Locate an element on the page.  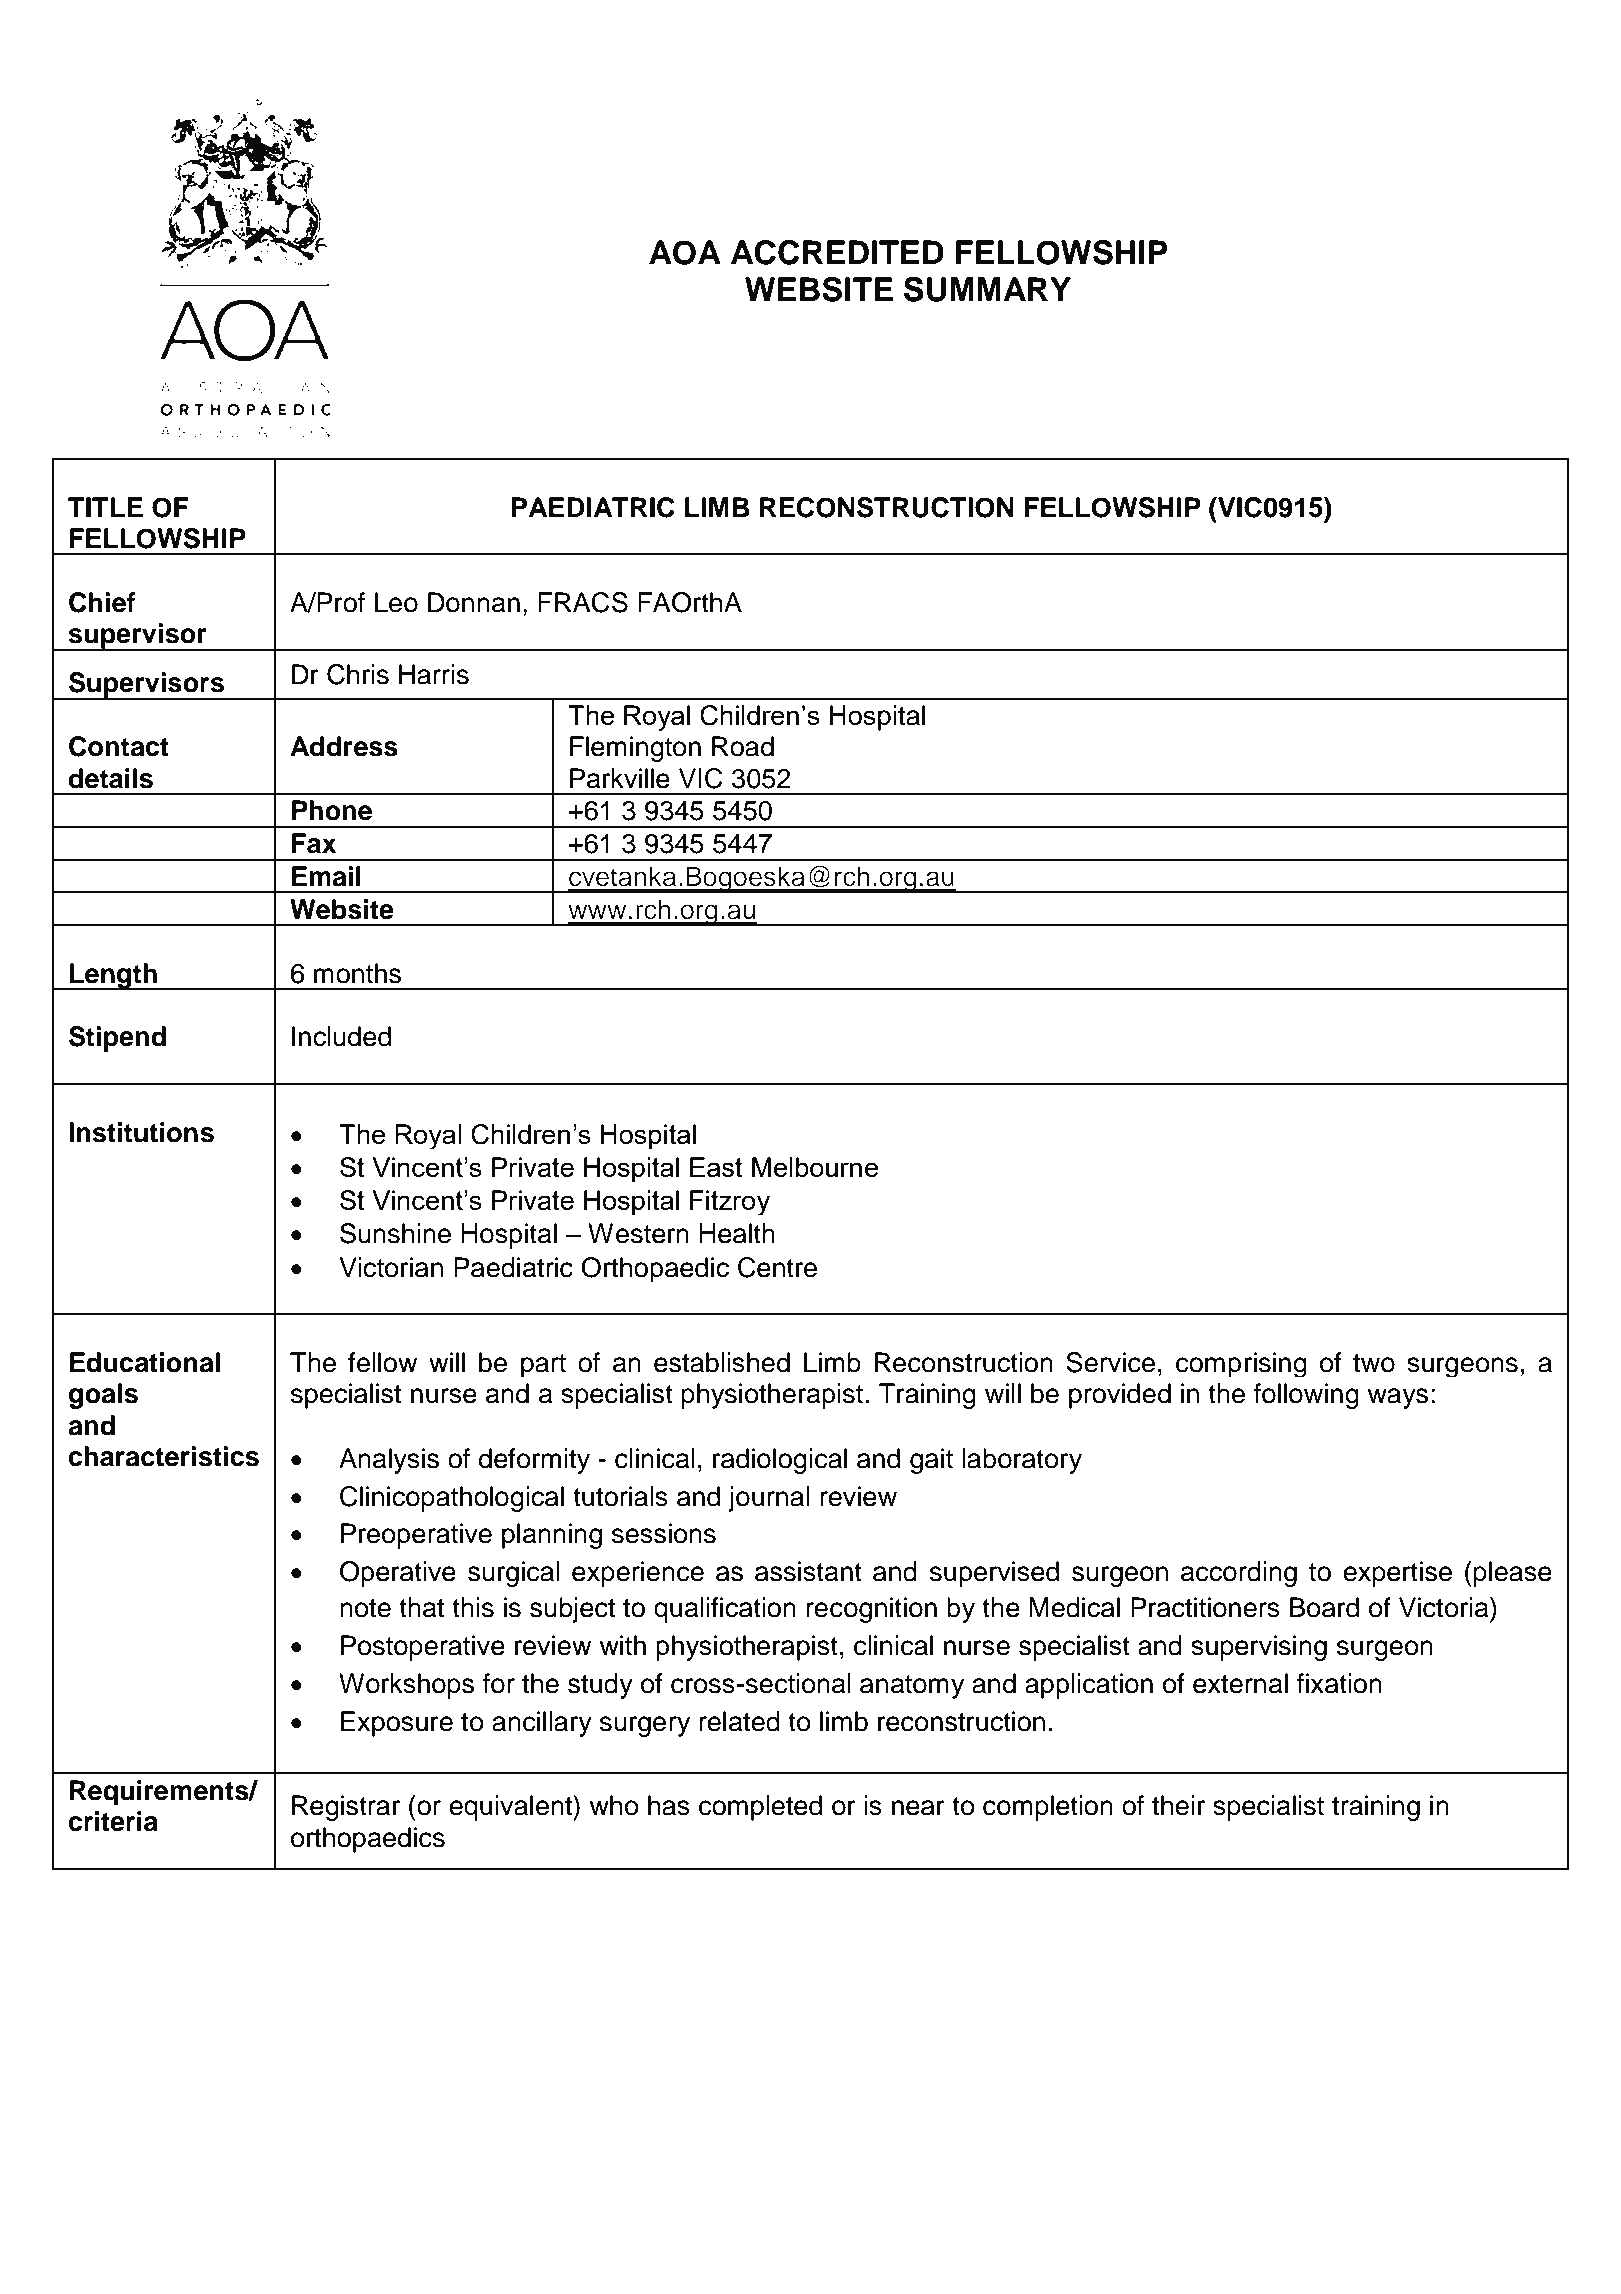
SUMMARY is located at coordinates (987, 289).
